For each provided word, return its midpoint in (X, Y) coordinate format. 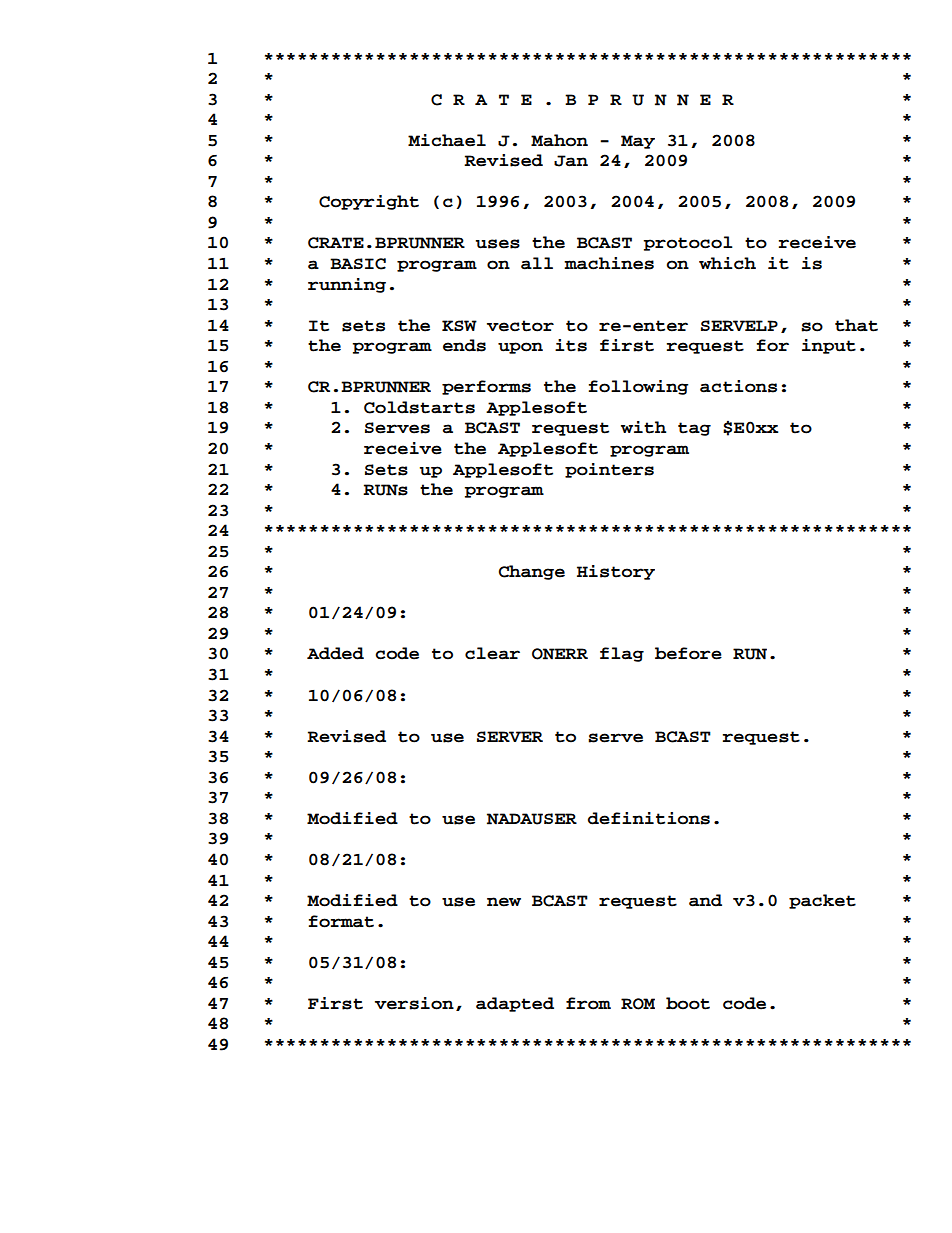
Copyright (369, 202)
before (688, 653)
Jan (571, 161)
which (727, 263)
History (616, 572)
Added (335, 653)
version (414, 1003)
